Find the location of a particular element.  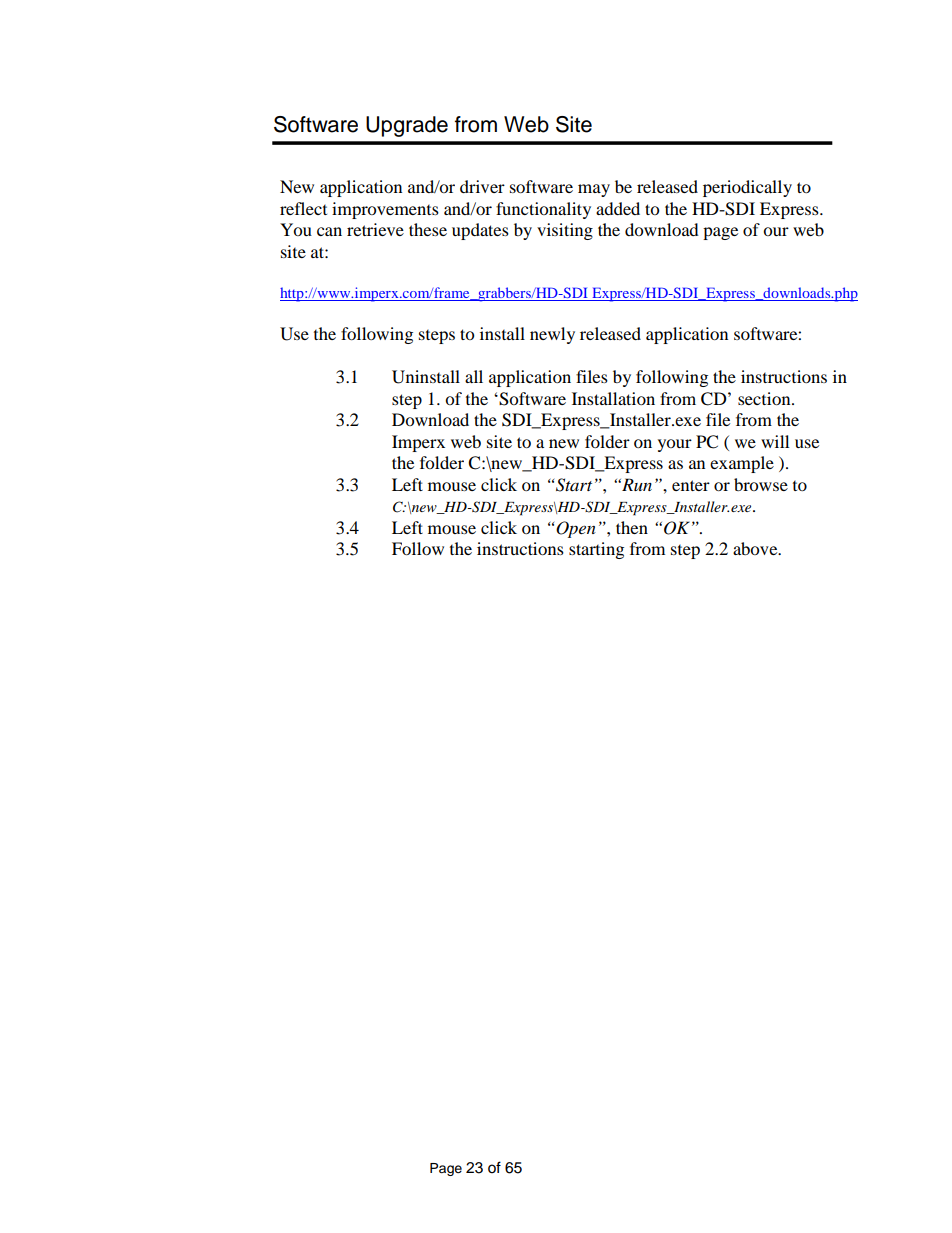

newly is located at coordinates (552, 335).
